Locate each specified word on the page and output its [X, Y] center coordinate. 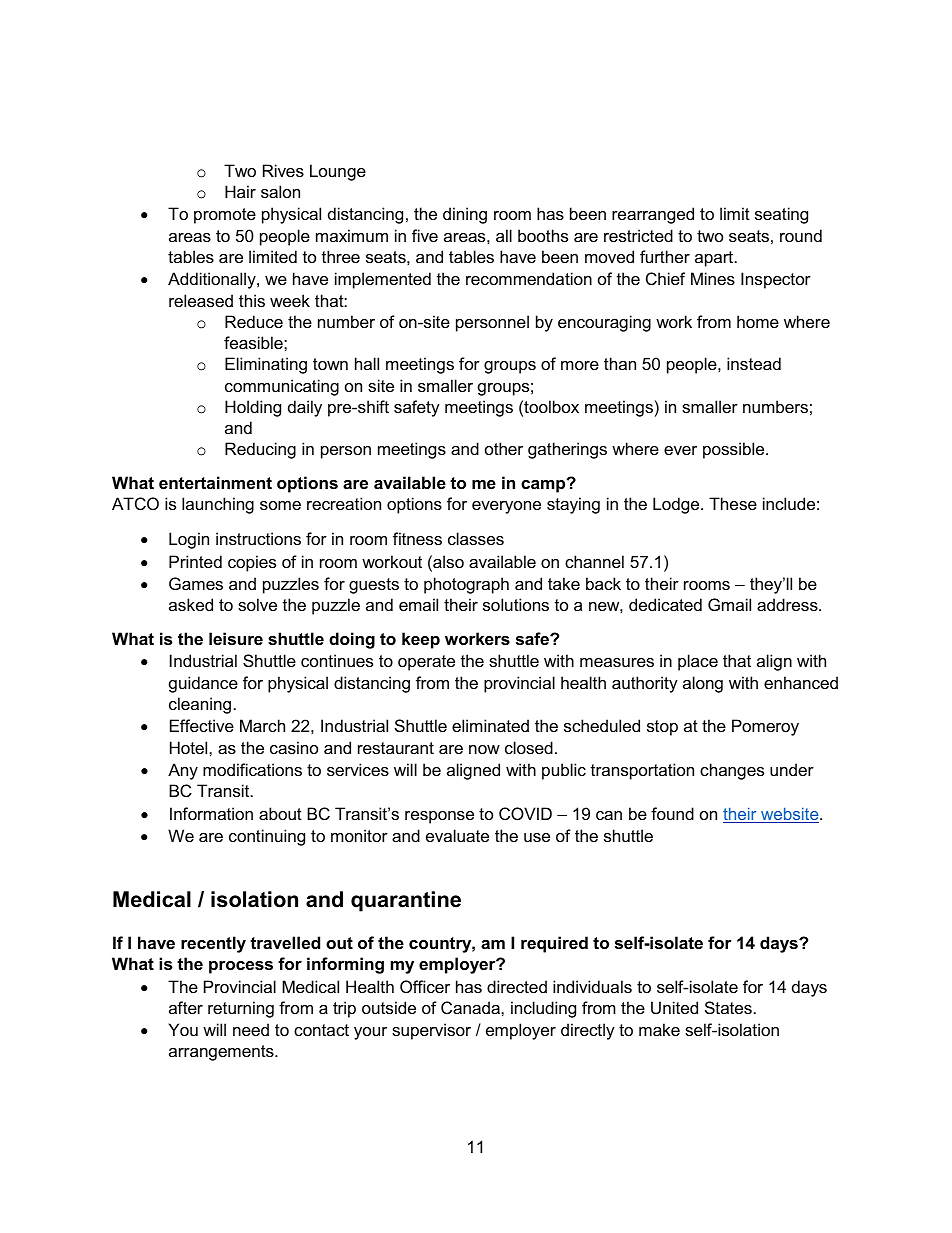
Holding [253, 408]
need [251, 1029]
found [672, 813]
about [280, 813]
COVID [525, 813]
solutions [516, 604]
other [504, 448]
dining [465, 215]
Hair [240, 191]
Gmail [729, 604]
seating [781, 215]
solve [257, 604]
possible [735, 450]
